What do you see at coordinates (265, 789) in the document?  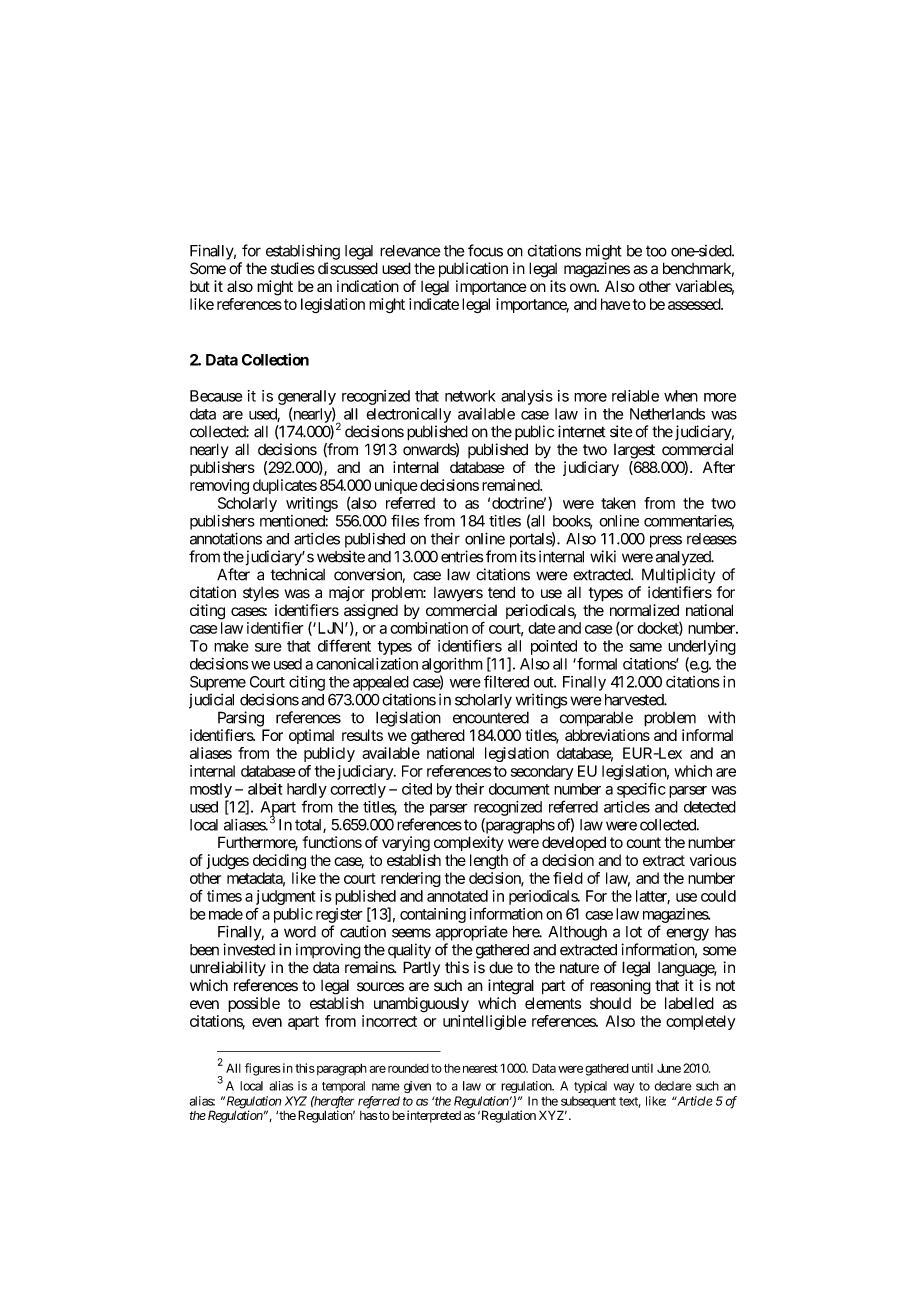 I see `albeit` at bounding box center [265, 789].
